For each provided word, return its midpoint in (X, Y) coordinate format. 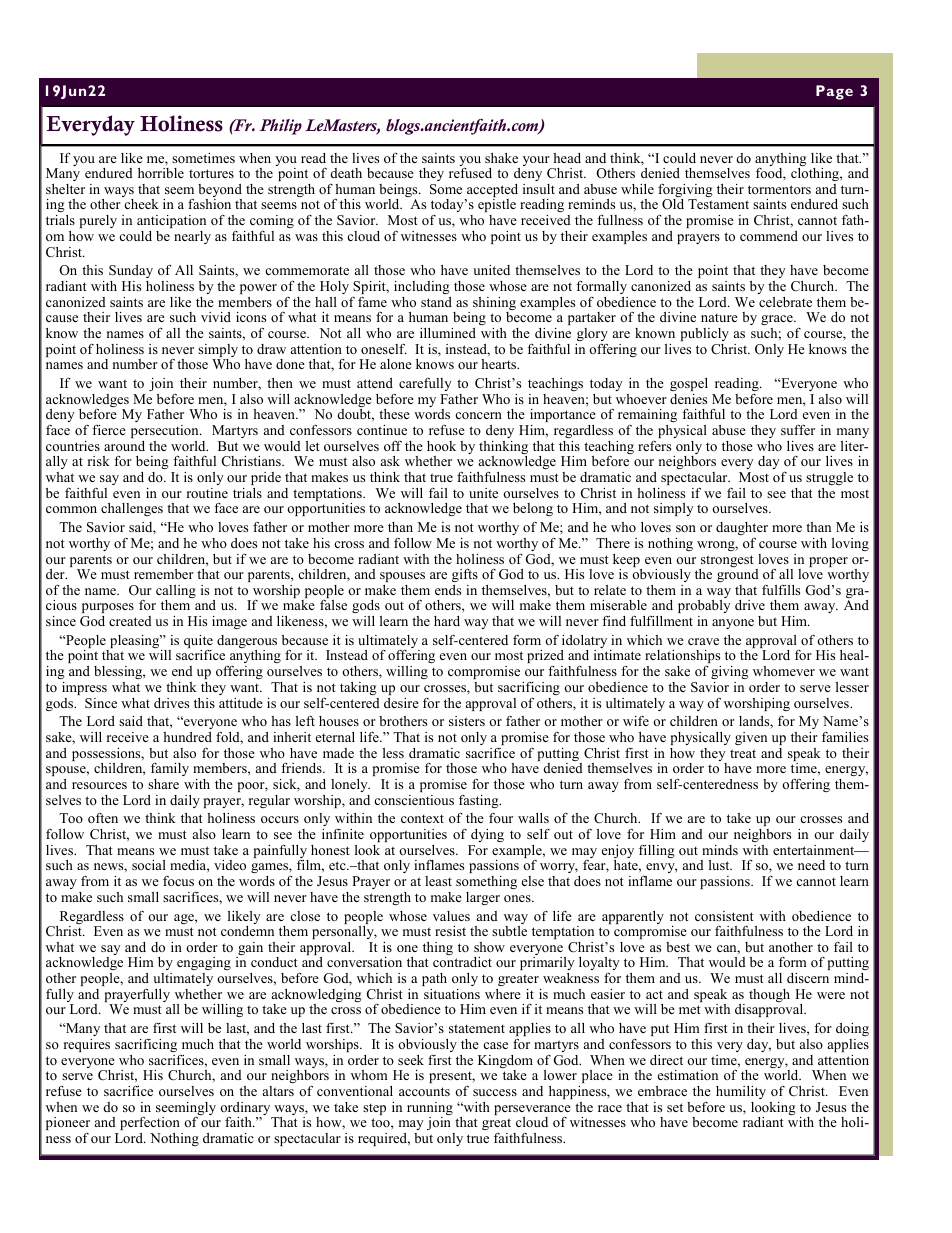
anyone (733, 624)
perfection (150, 1123)
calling (176, 593)
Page (834, 92)
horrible (161, 173)
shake (501, 158)
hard (447, 621)
